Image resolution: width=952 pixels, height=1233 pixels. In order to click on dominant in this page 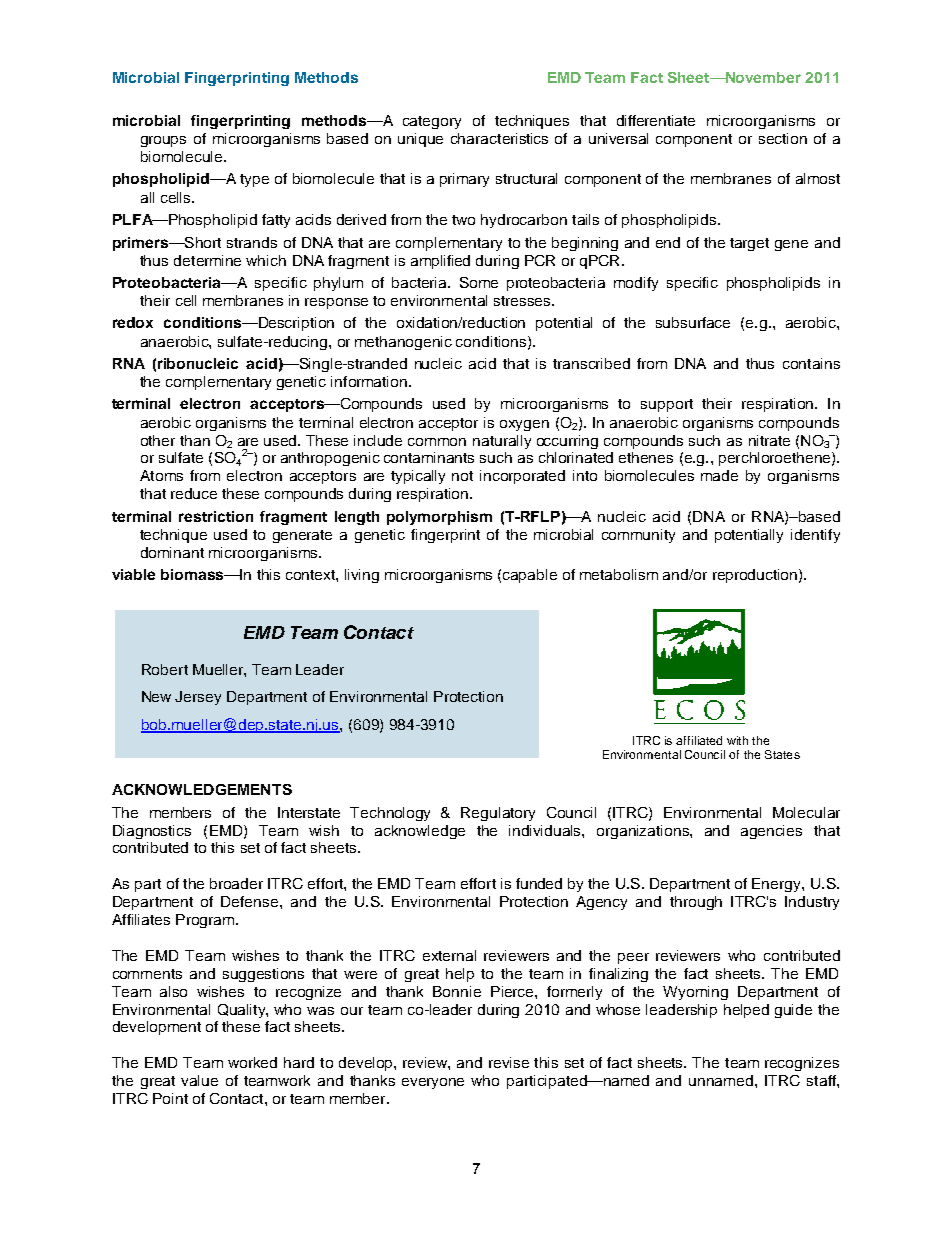, I will do `click(172, 552)`.
